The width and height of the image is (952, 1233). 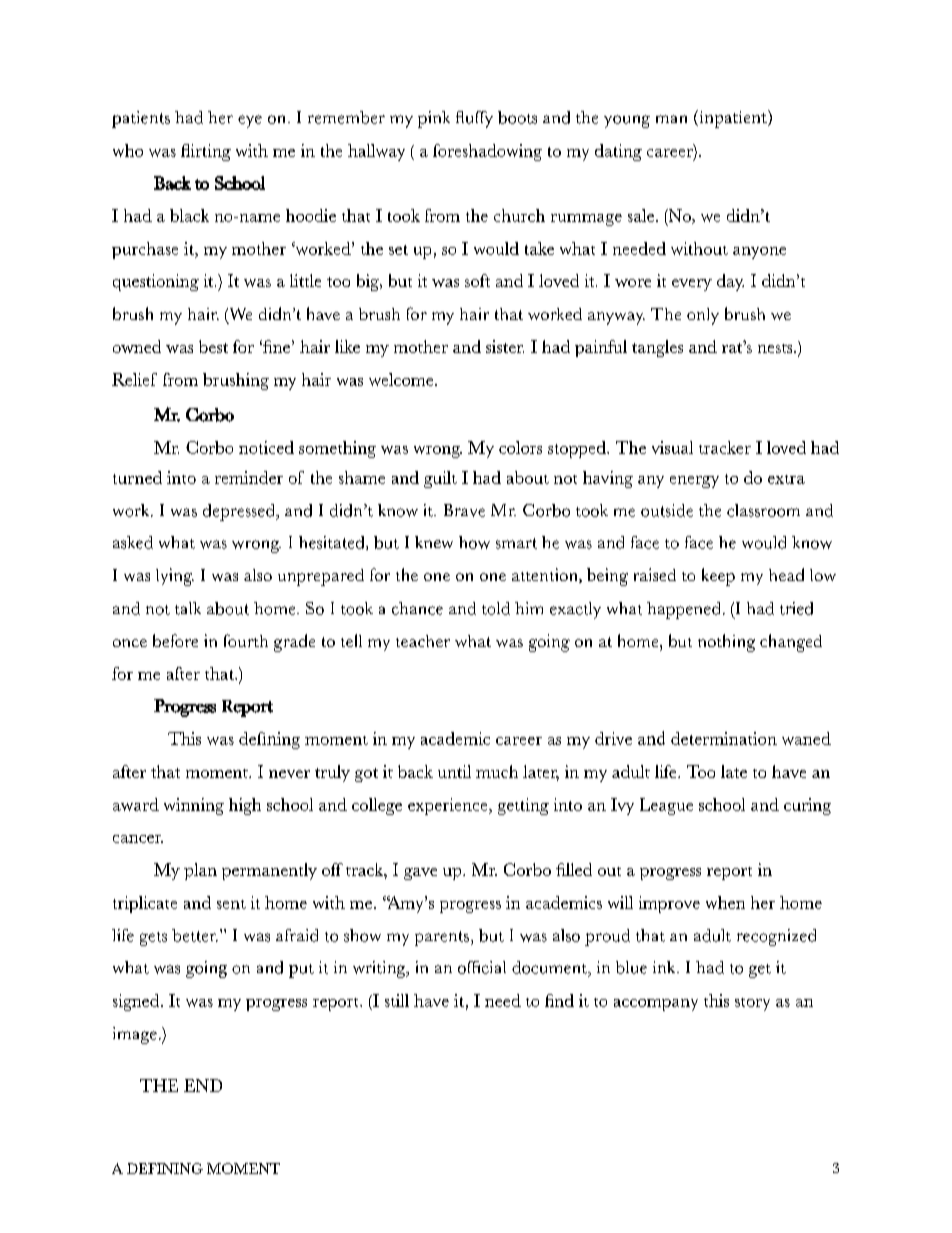 I want to click on winning, so click(x=194, y=806).
